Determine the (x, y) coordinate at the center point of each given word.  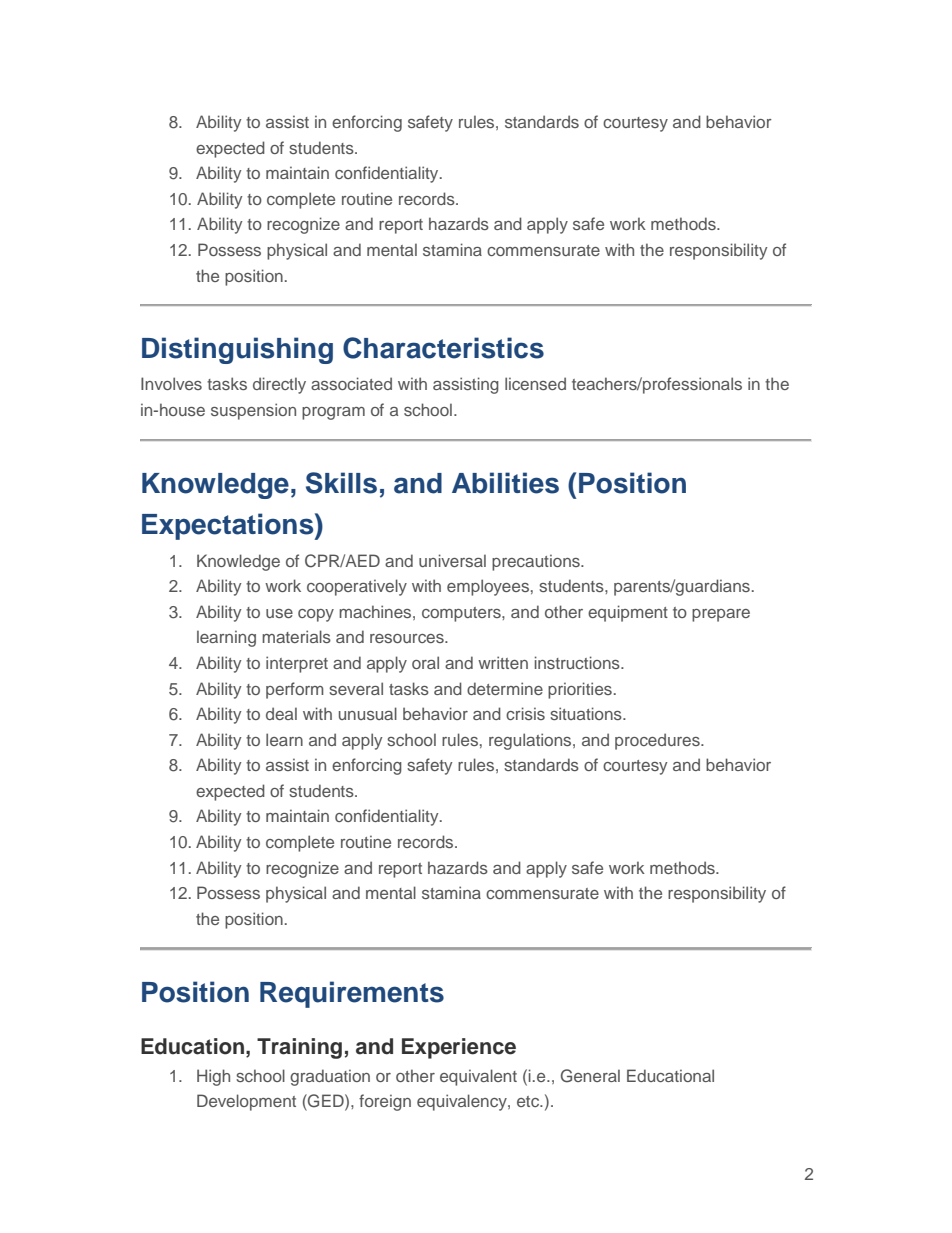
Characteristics (443, 348)
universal (452, 560)
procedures (658, 741)
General (590, 1076)
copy (316, 615)
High (213, 1077)
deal (281, 713)
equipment (628, 613)
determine (505, 688)
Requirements (352, 994)
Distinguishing (237, 350)
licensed (535, 383)
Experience (459, 1048)
